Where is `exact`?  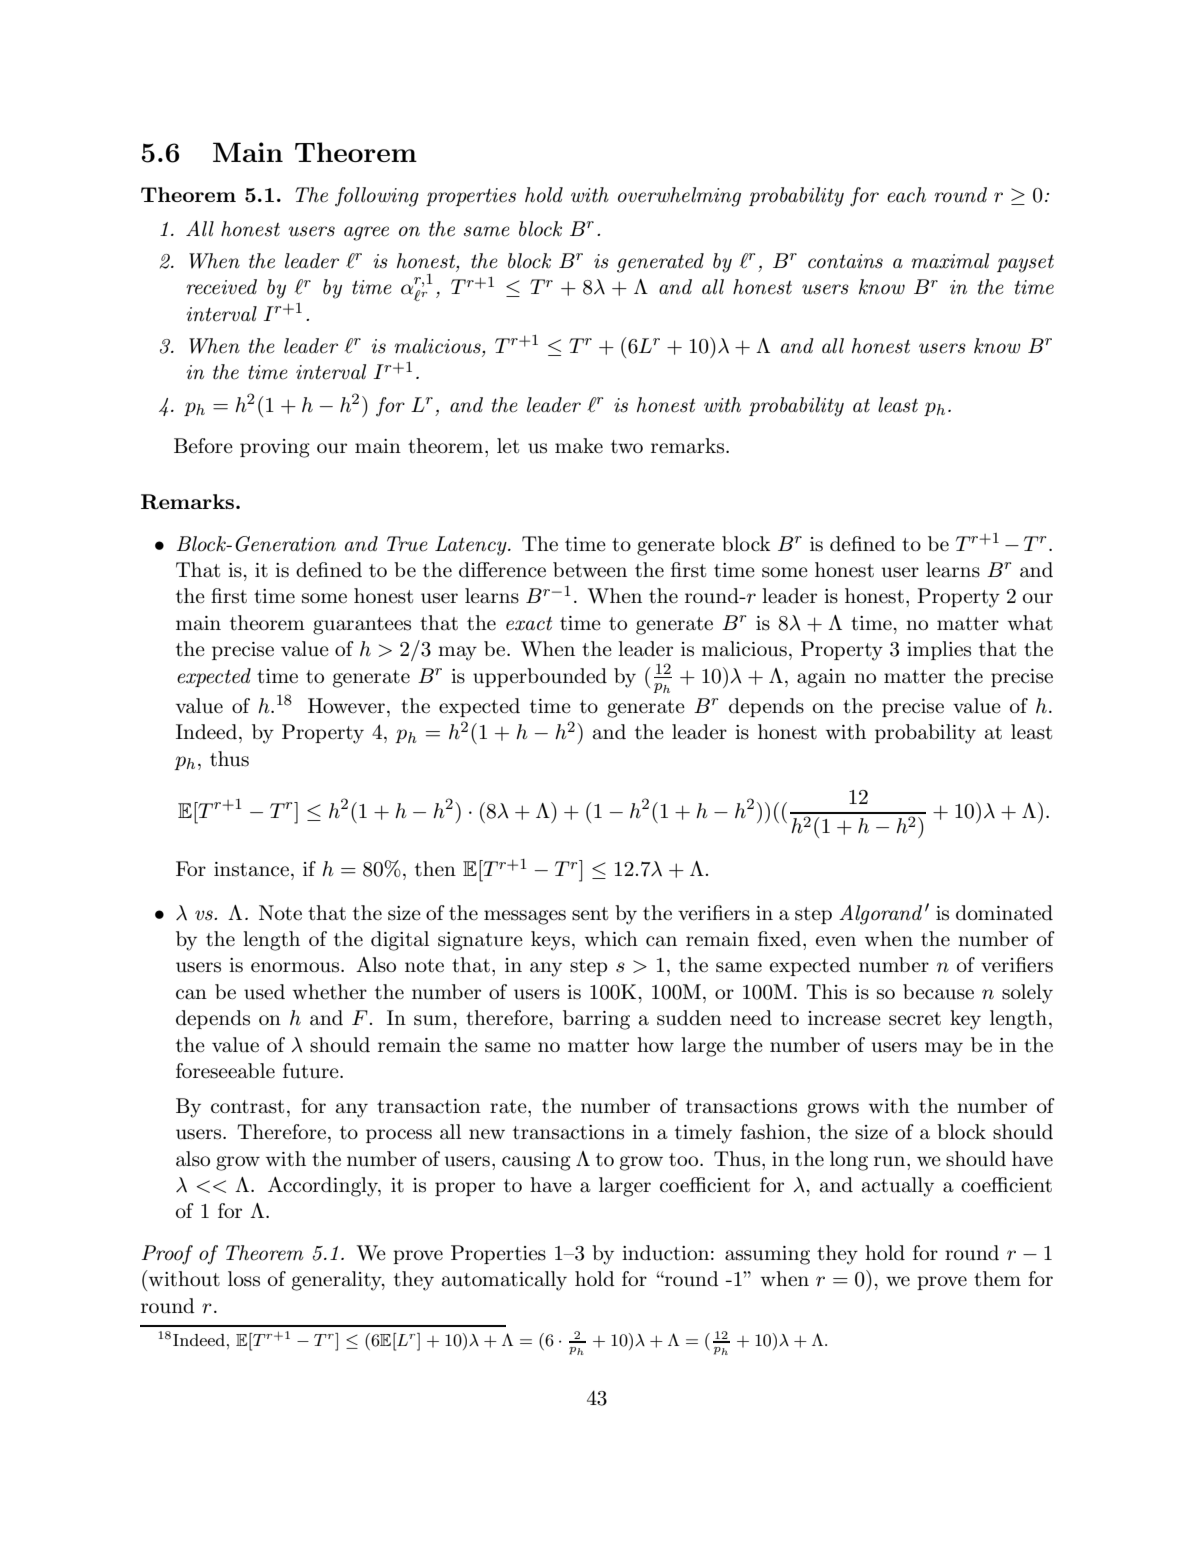
exact is located at coordinates (529, 623).
